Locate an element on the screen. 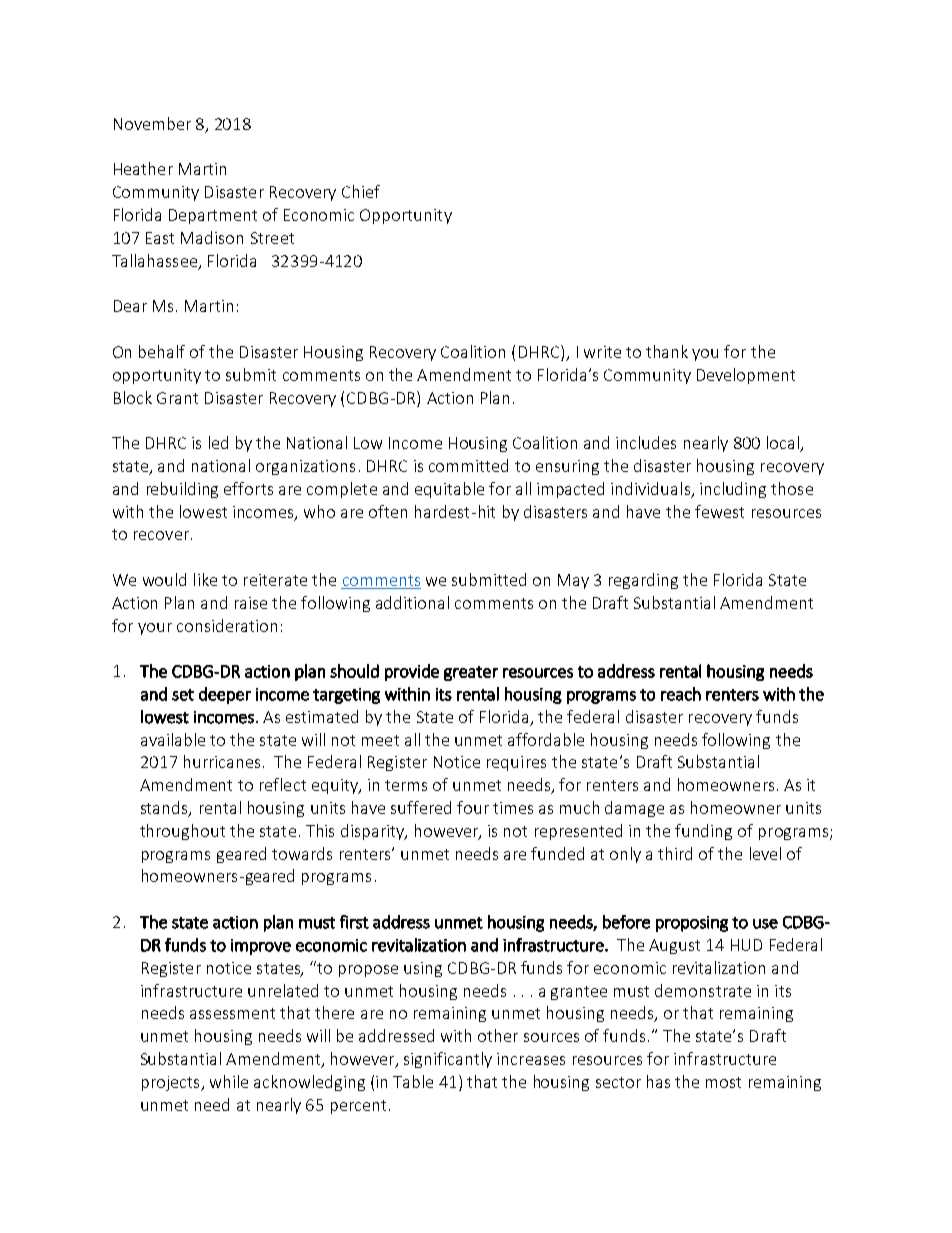 This screenshot has width=952, height=1233. four is located at coordinates (473, 807).
